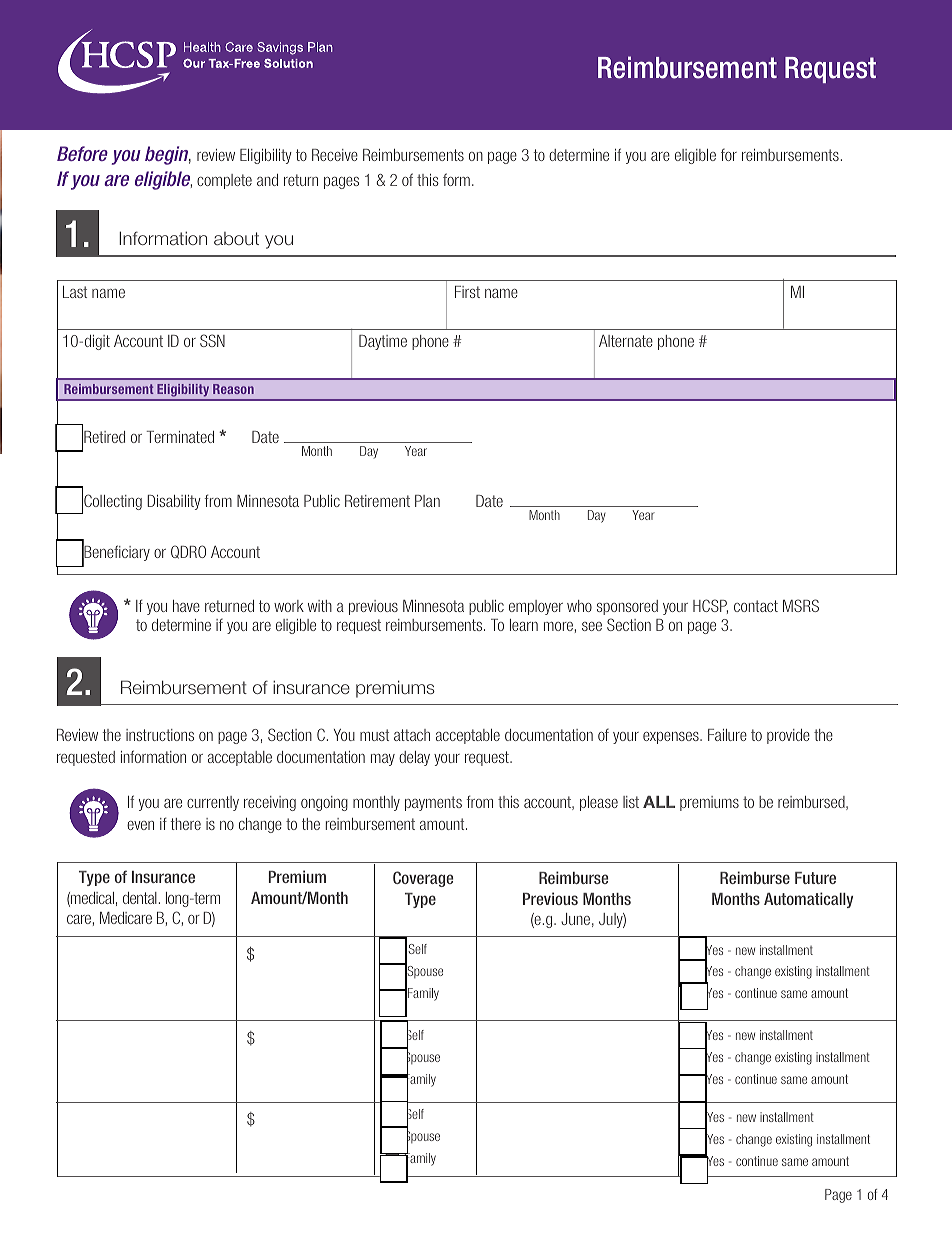 Image resolution: width=952 pixels, height=1233 pixels. I want to click on Disability, so click(174, 502).
